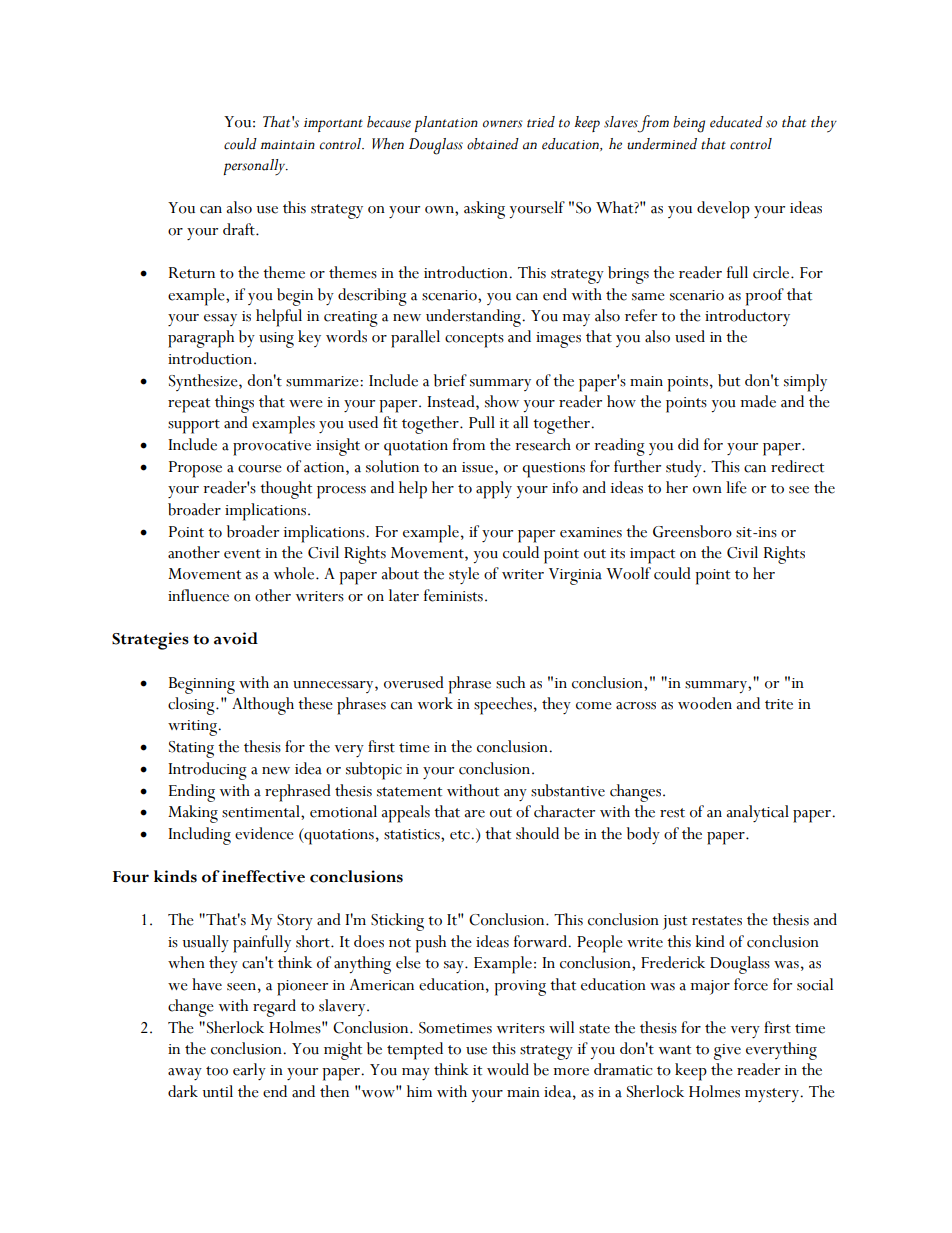 The width and height of the image is (952, 1233). Describe the element at coordinates (508, 1069) in the image. I see `would` at that location.
